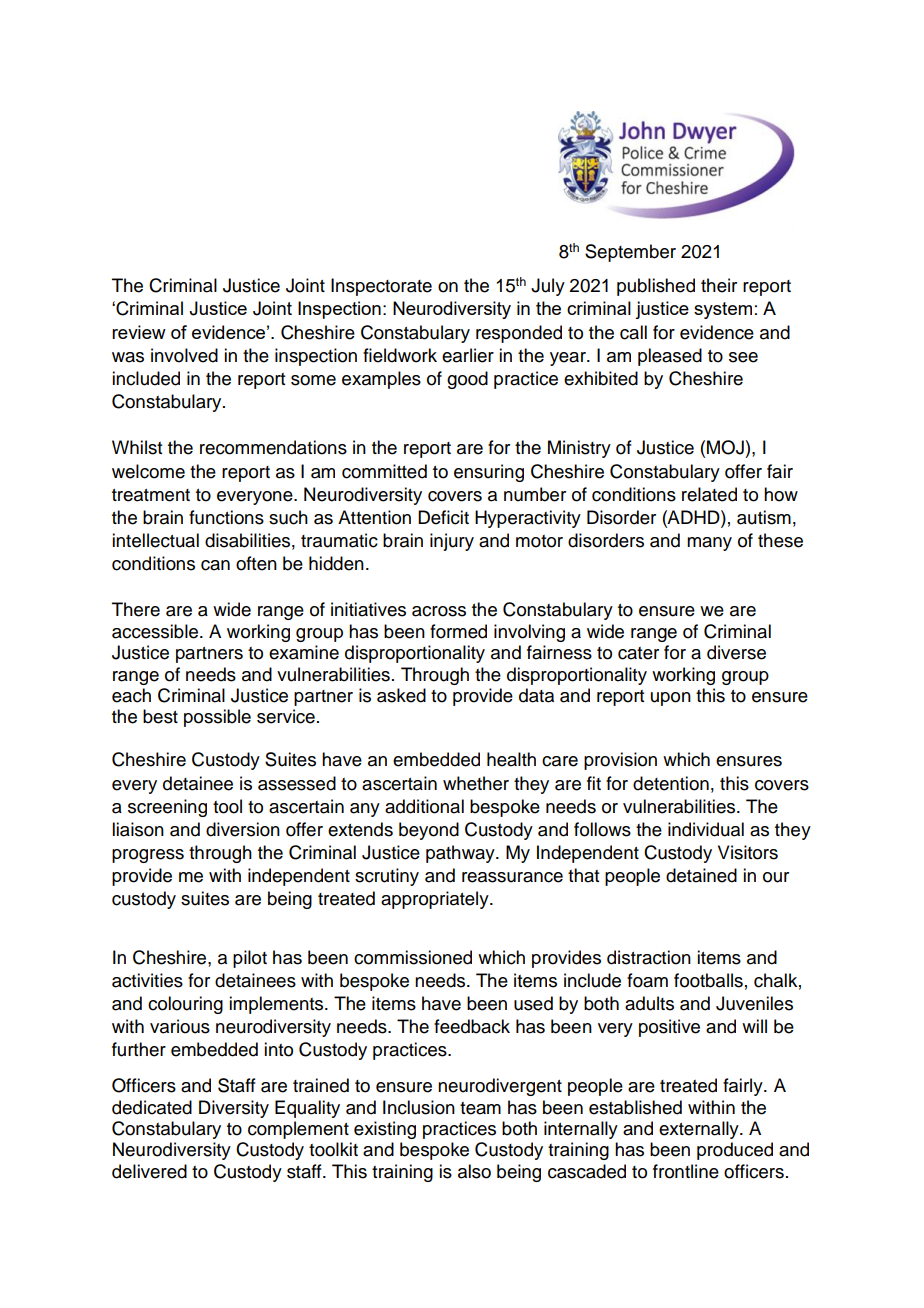 This page has width=924, height=1308. I want to click on pilot, so click(250, 959).
